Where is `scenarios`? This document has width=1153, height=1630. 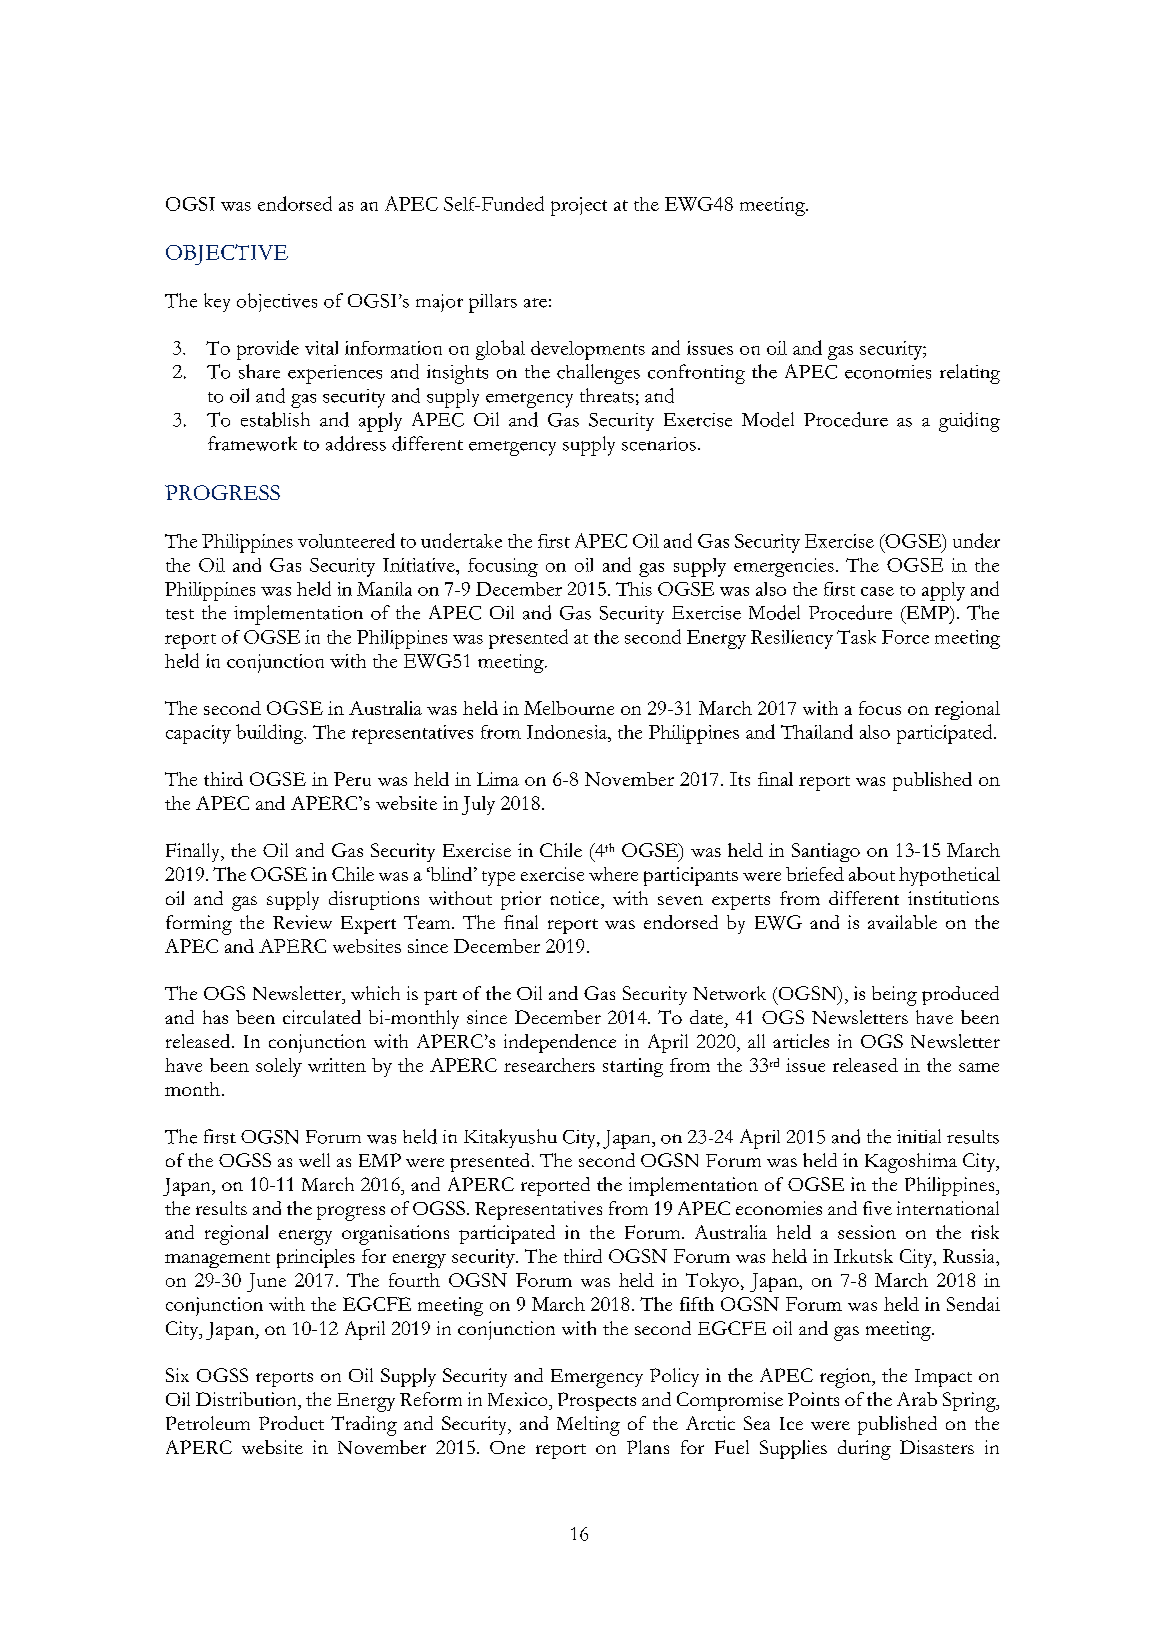
scenarios is located at coordinates (659, 444).
